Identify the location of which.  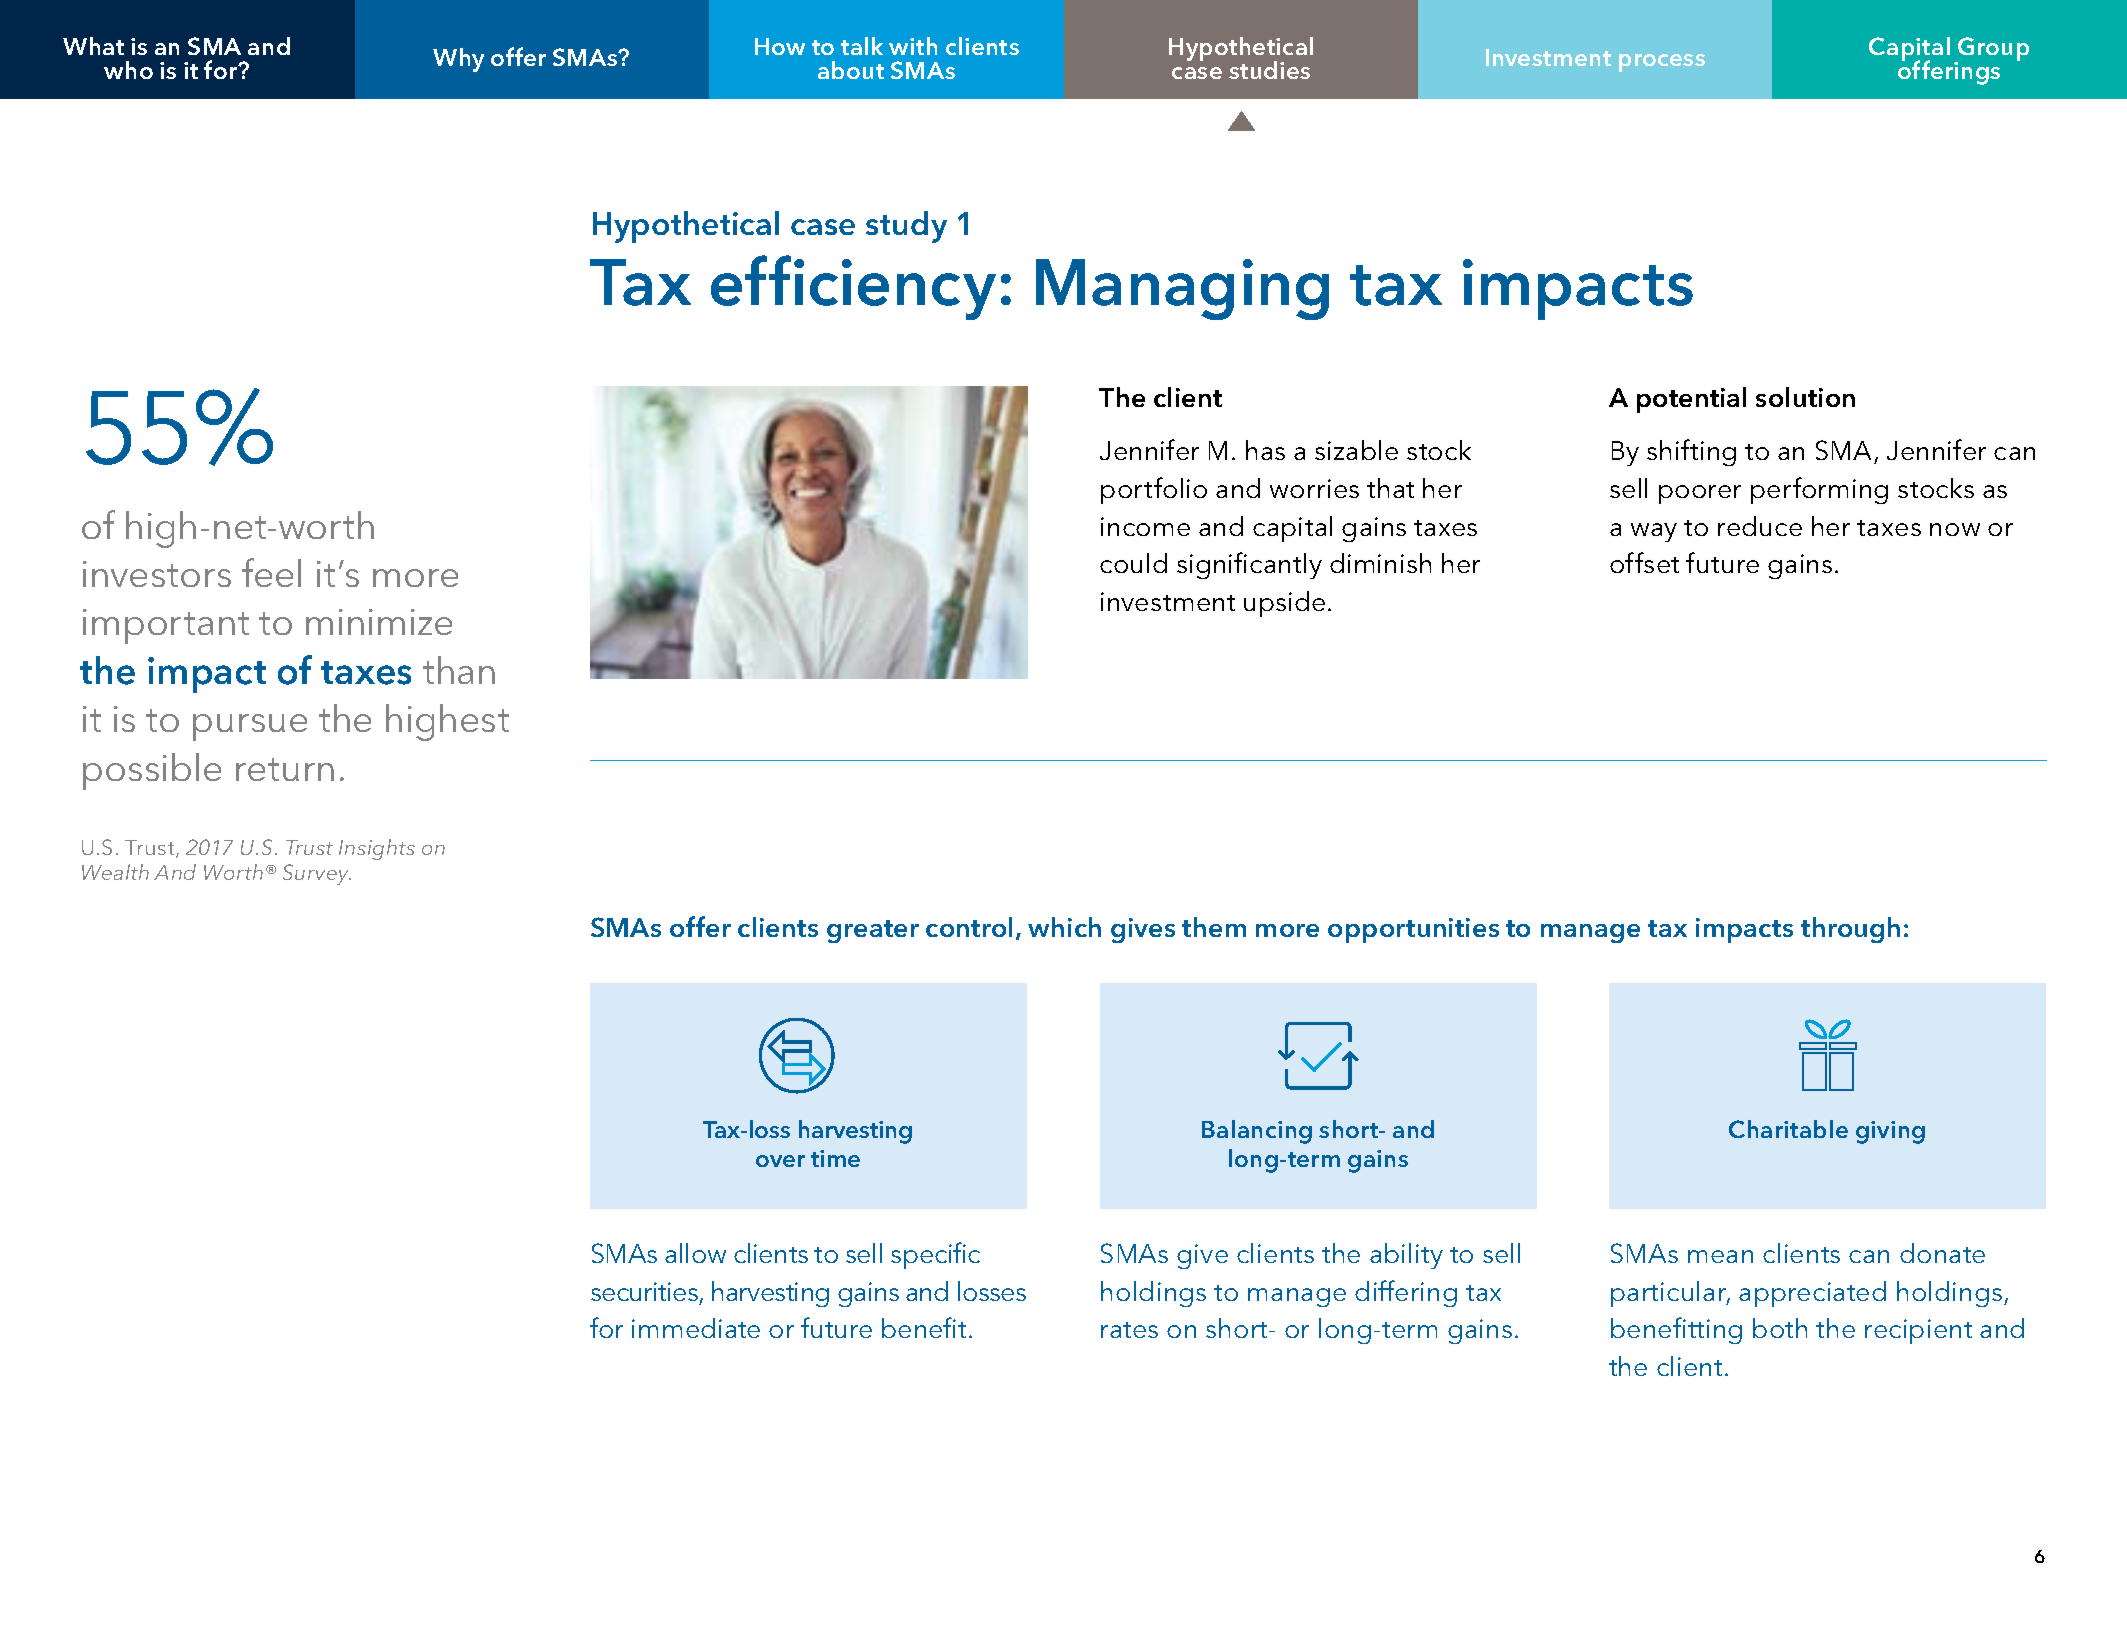
(1064, 927).
